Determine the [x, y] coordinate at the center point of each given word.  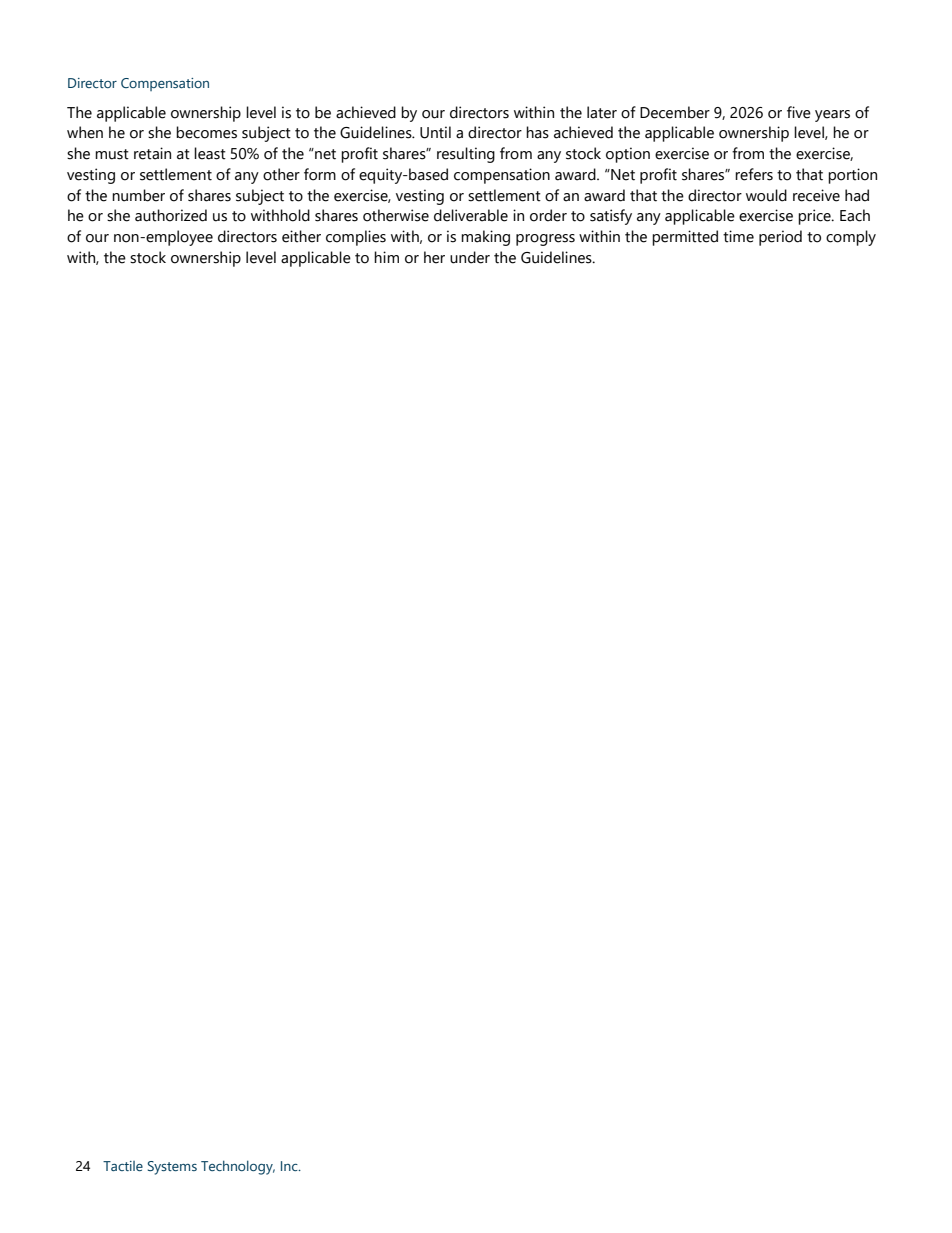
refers [754, 174]
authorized [171, 215]
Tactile [123, 1166]
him [386, 257]
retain [152, 153]
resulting [466, 155]
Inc [290, 1166]
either [301, 236]
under [470, 257]
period [780, 238]
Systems [172, 1168]
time [738, 236]
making [485, 238]
